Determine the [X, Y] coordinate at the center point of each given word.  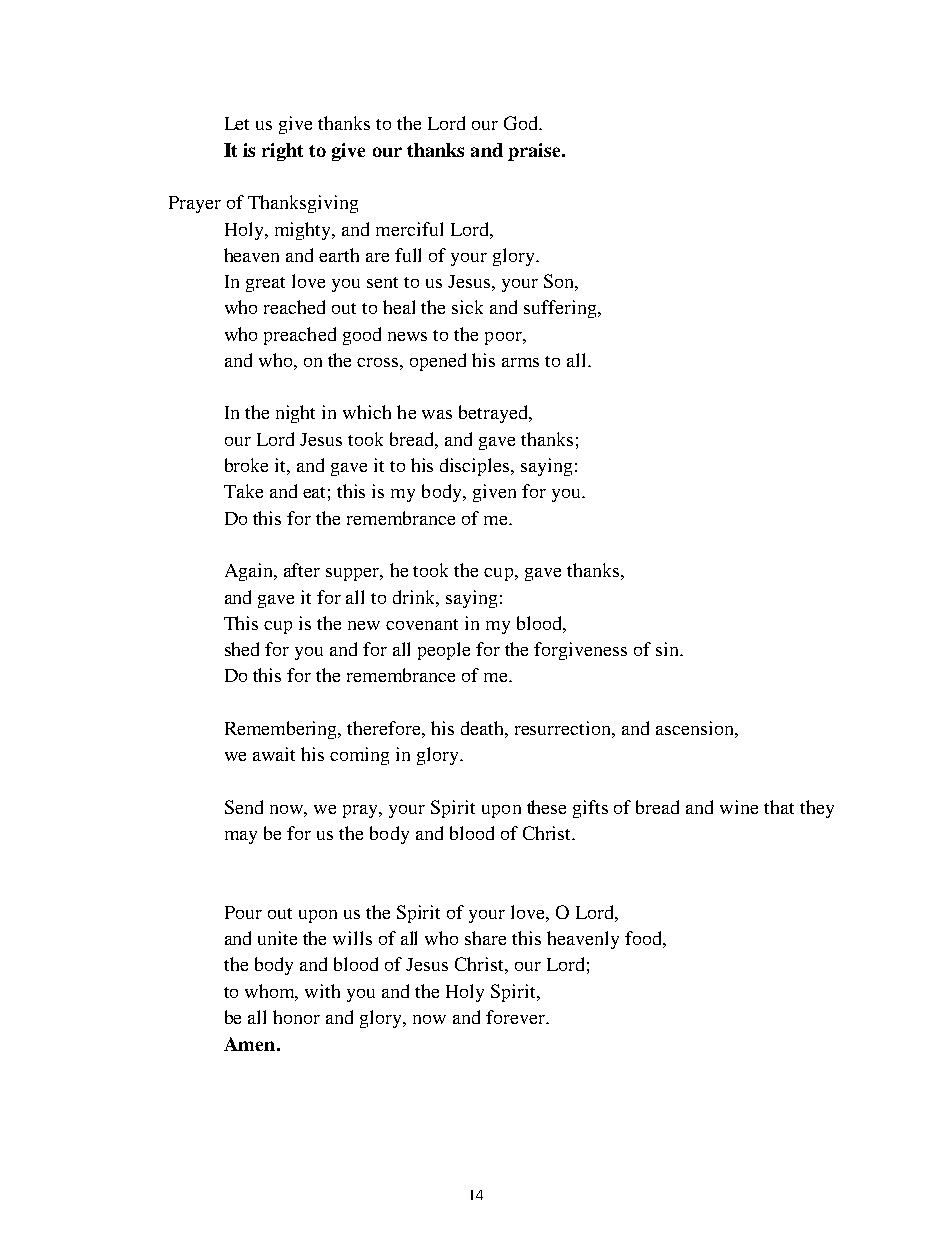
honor [296, 1017]
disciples [476, 467]
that [779, 807]
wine [739, 807]
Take [243, 491]
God [522, 123]
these [546, 807]
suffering [561, 309]
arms [520, 362]
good [362, 336]
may [241, 837]
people [444, 651]
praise [535, 152]
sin [668, 649]
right [282, 152]
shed [242, 649]
